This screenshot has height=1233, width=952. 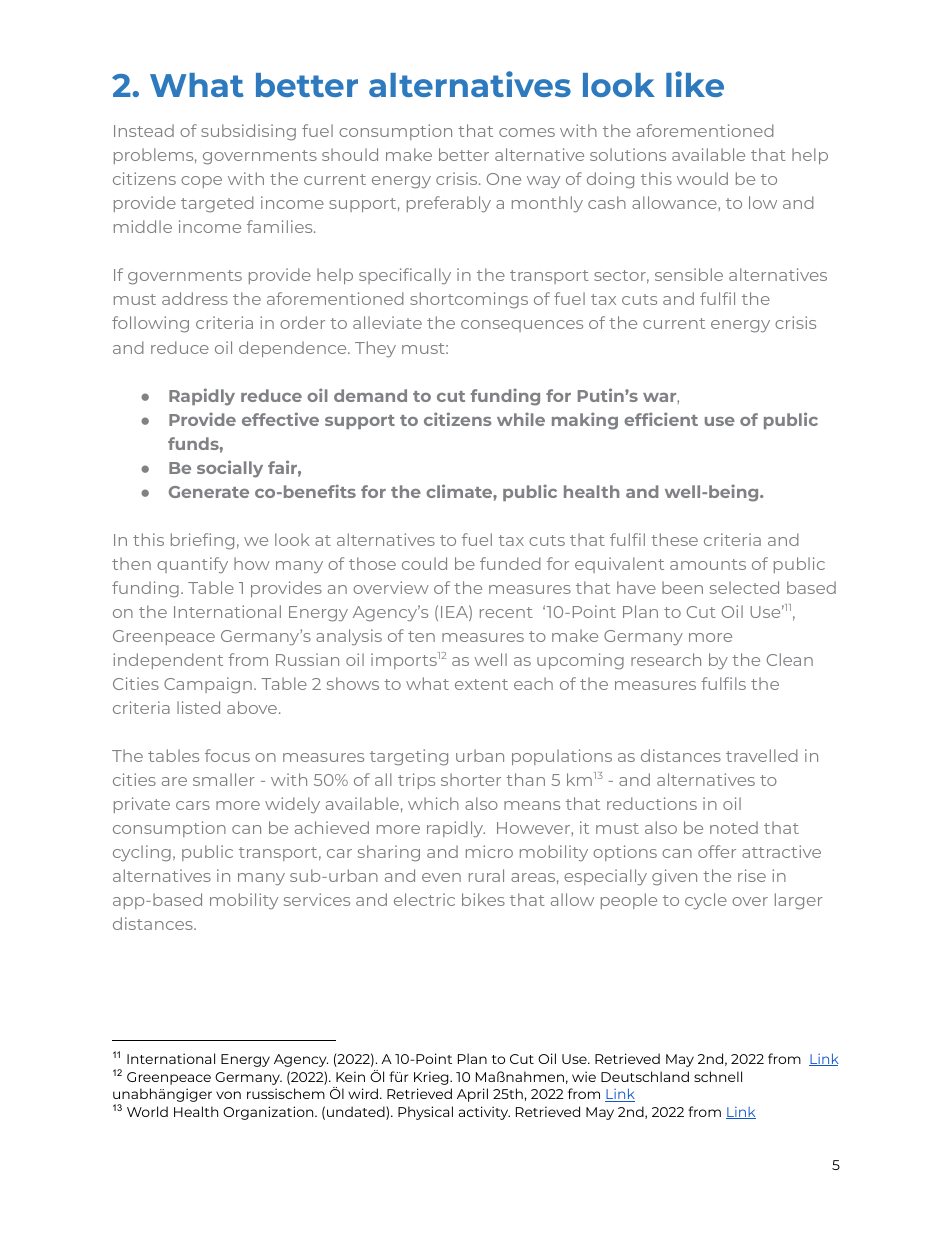 I want to click on April, so click(x=472, y=1095).
